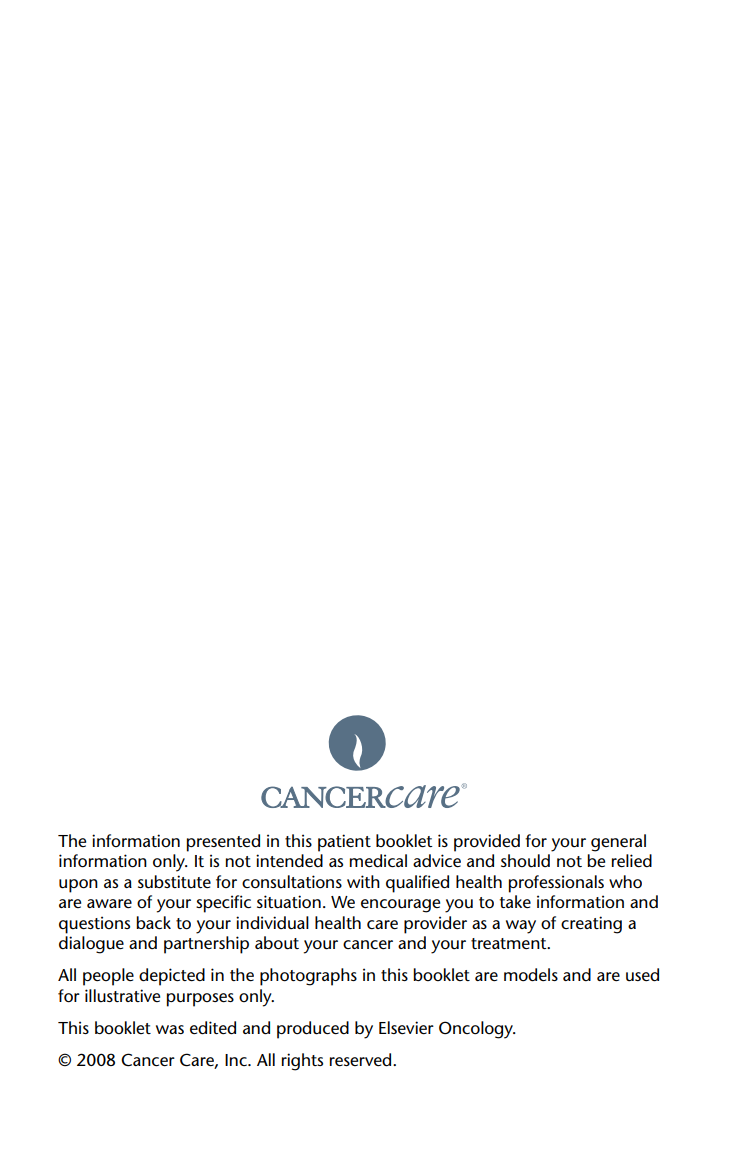  Describe the element at coordinates (237, 1060) in the document. I see `Inc` at that location.
